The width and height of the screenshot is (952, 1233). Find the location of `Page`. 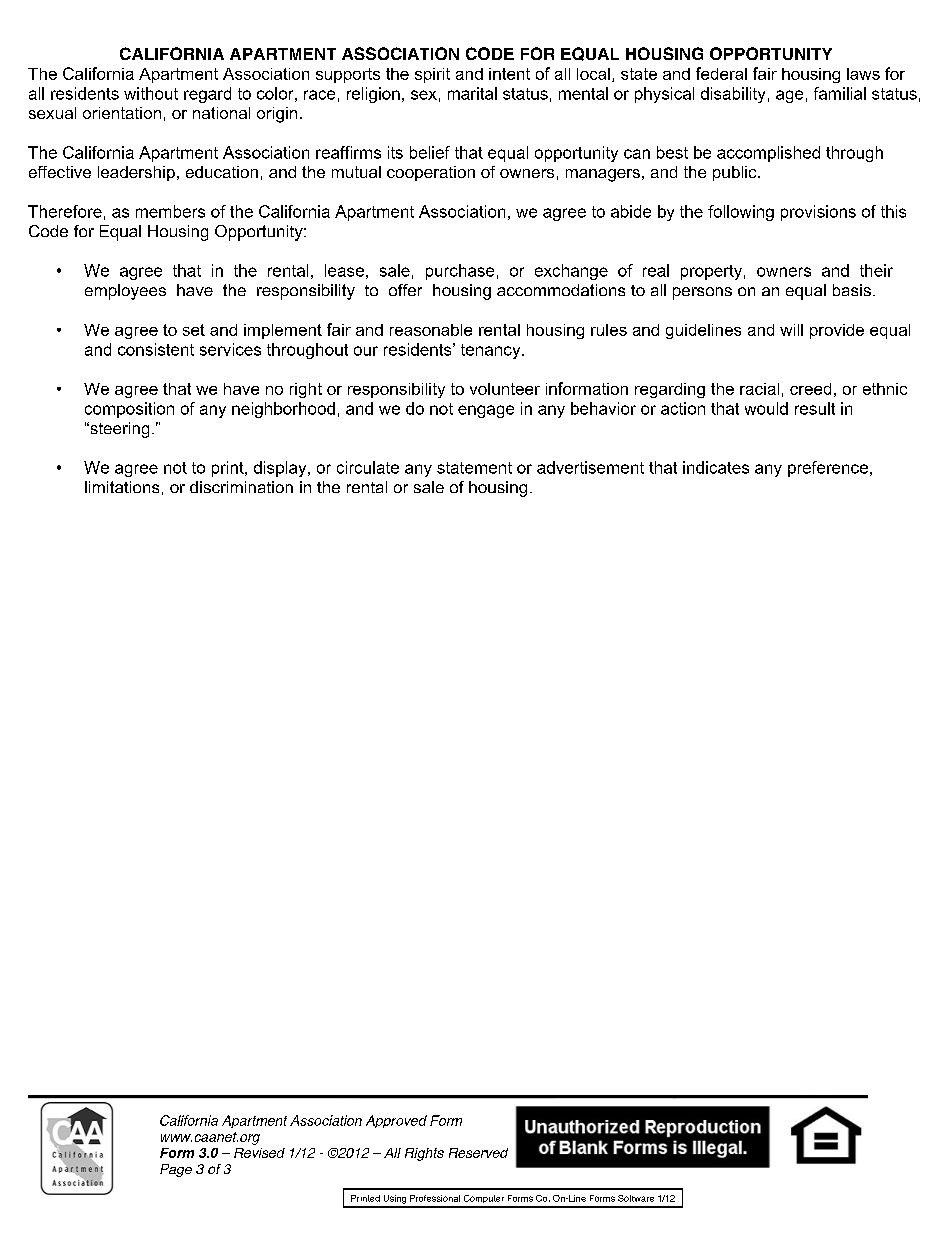

Page is located at coordinates (176, 1170).
